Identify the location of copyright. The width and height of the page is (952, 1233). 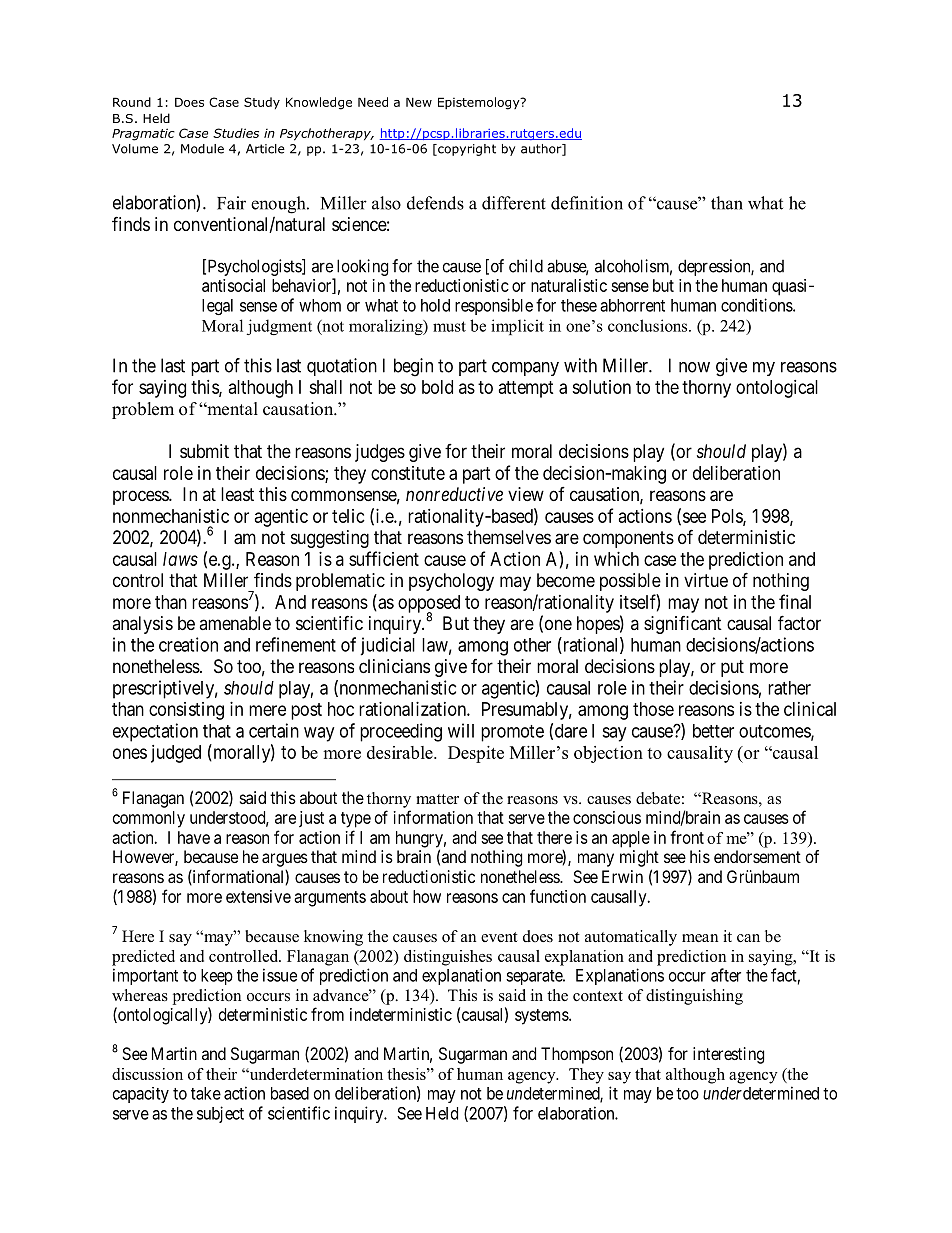
(466, 150).
